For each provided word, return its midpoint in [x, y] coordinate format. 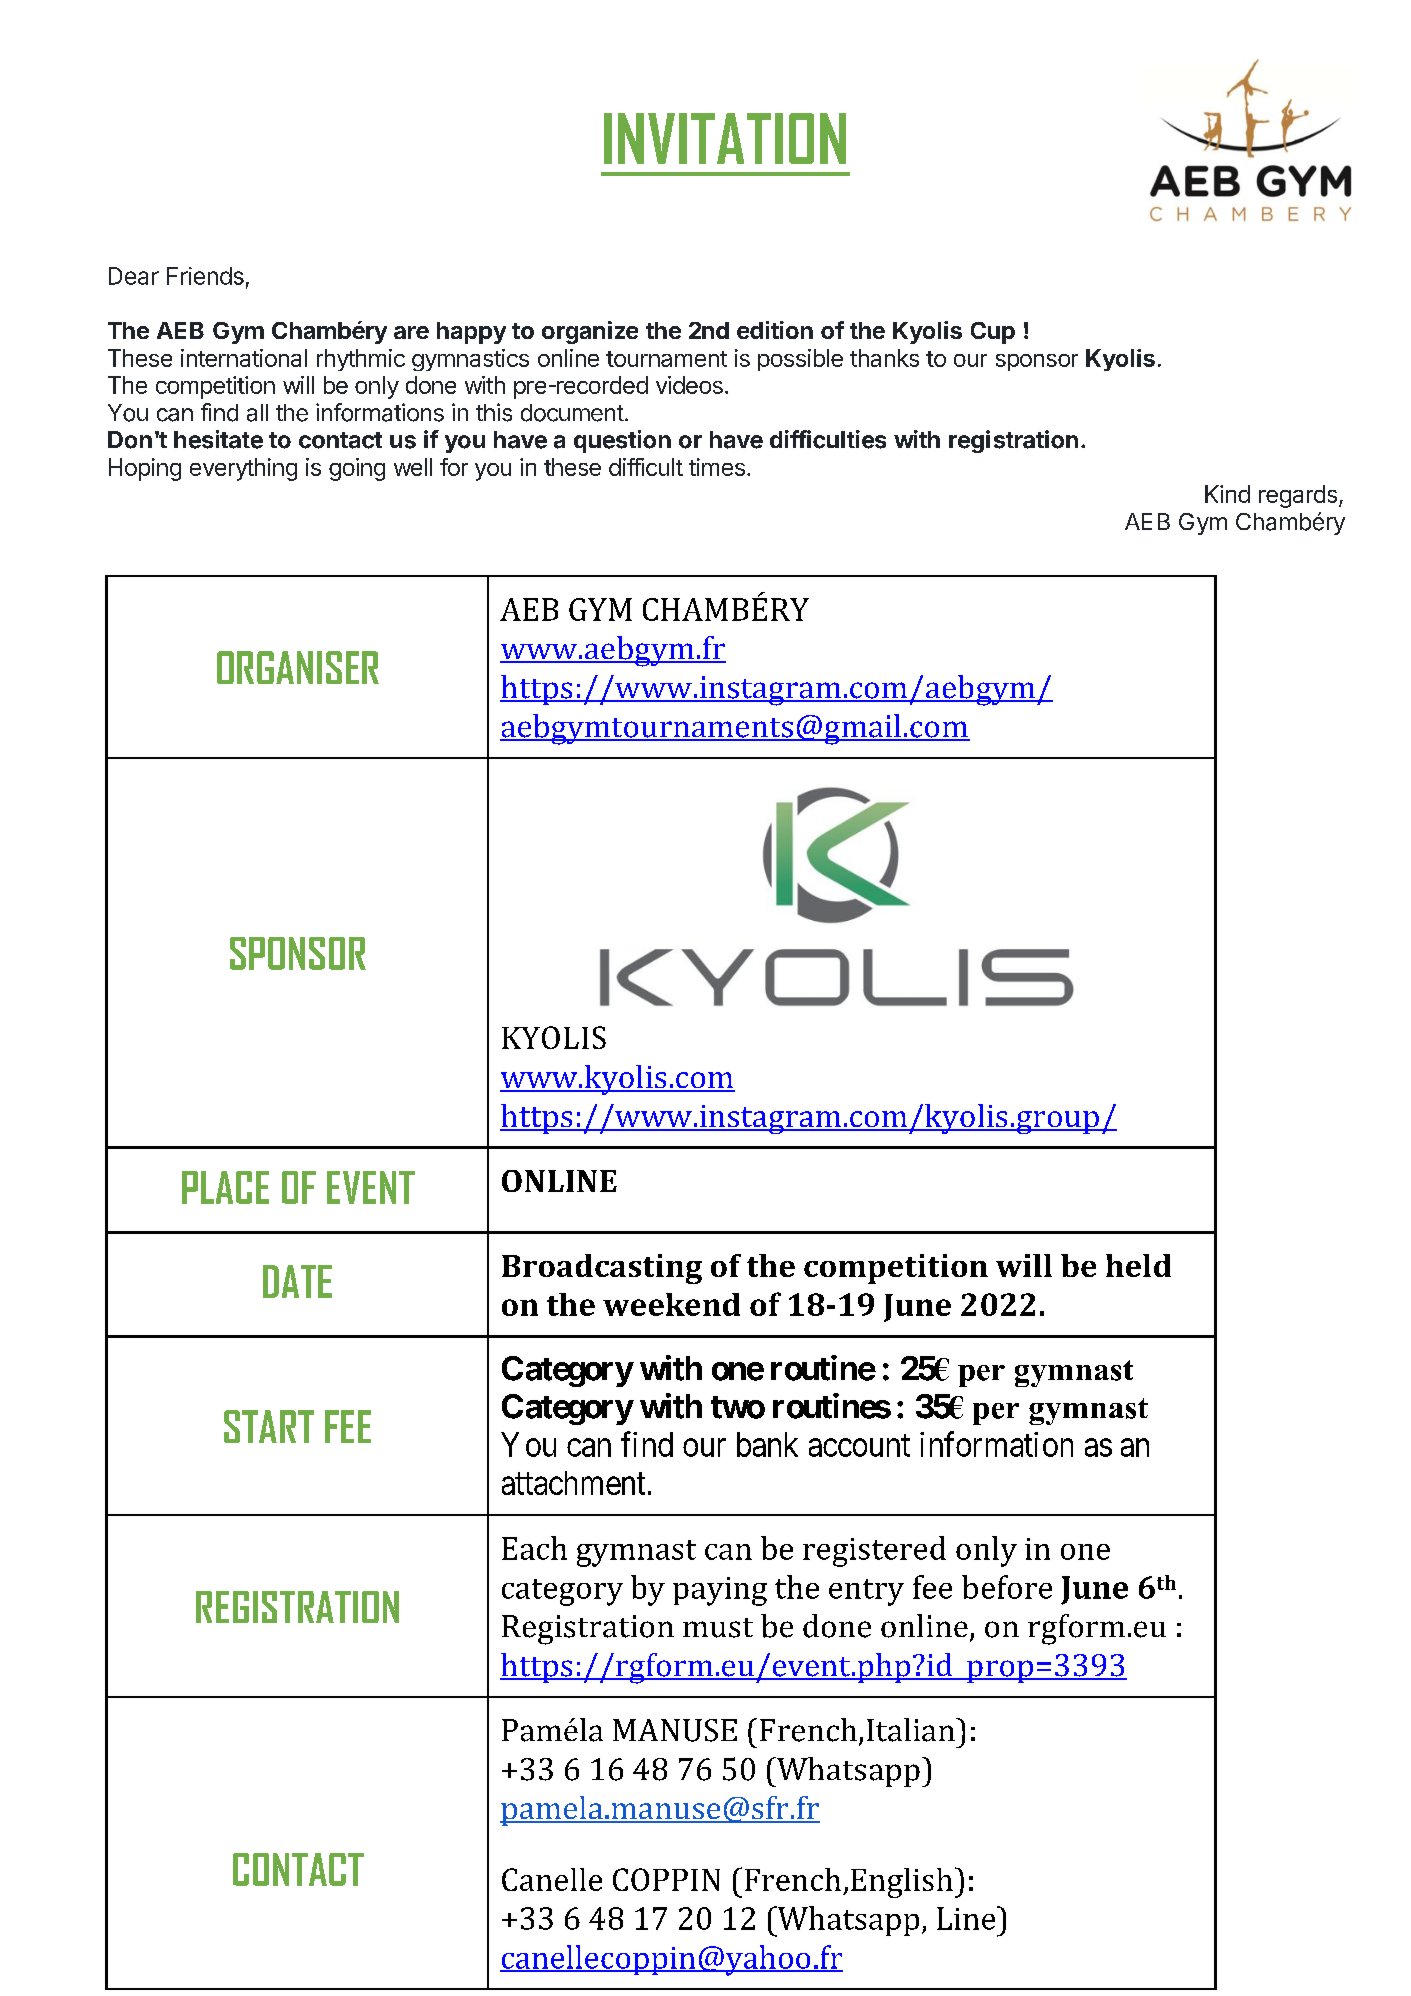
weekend [671, 1304]
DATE [297, 1281]
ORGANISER [298, 667]
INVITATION [725, 138]
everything [243, 469]
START [269, 1426]
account [859, 1446]
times [717, 467]
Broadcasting [602, 1269]
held [1138, 1265]
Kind [1227, 494]
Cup [993, 333]
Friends [205, 276]
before [1007, 1587]
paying [720, 1591]
